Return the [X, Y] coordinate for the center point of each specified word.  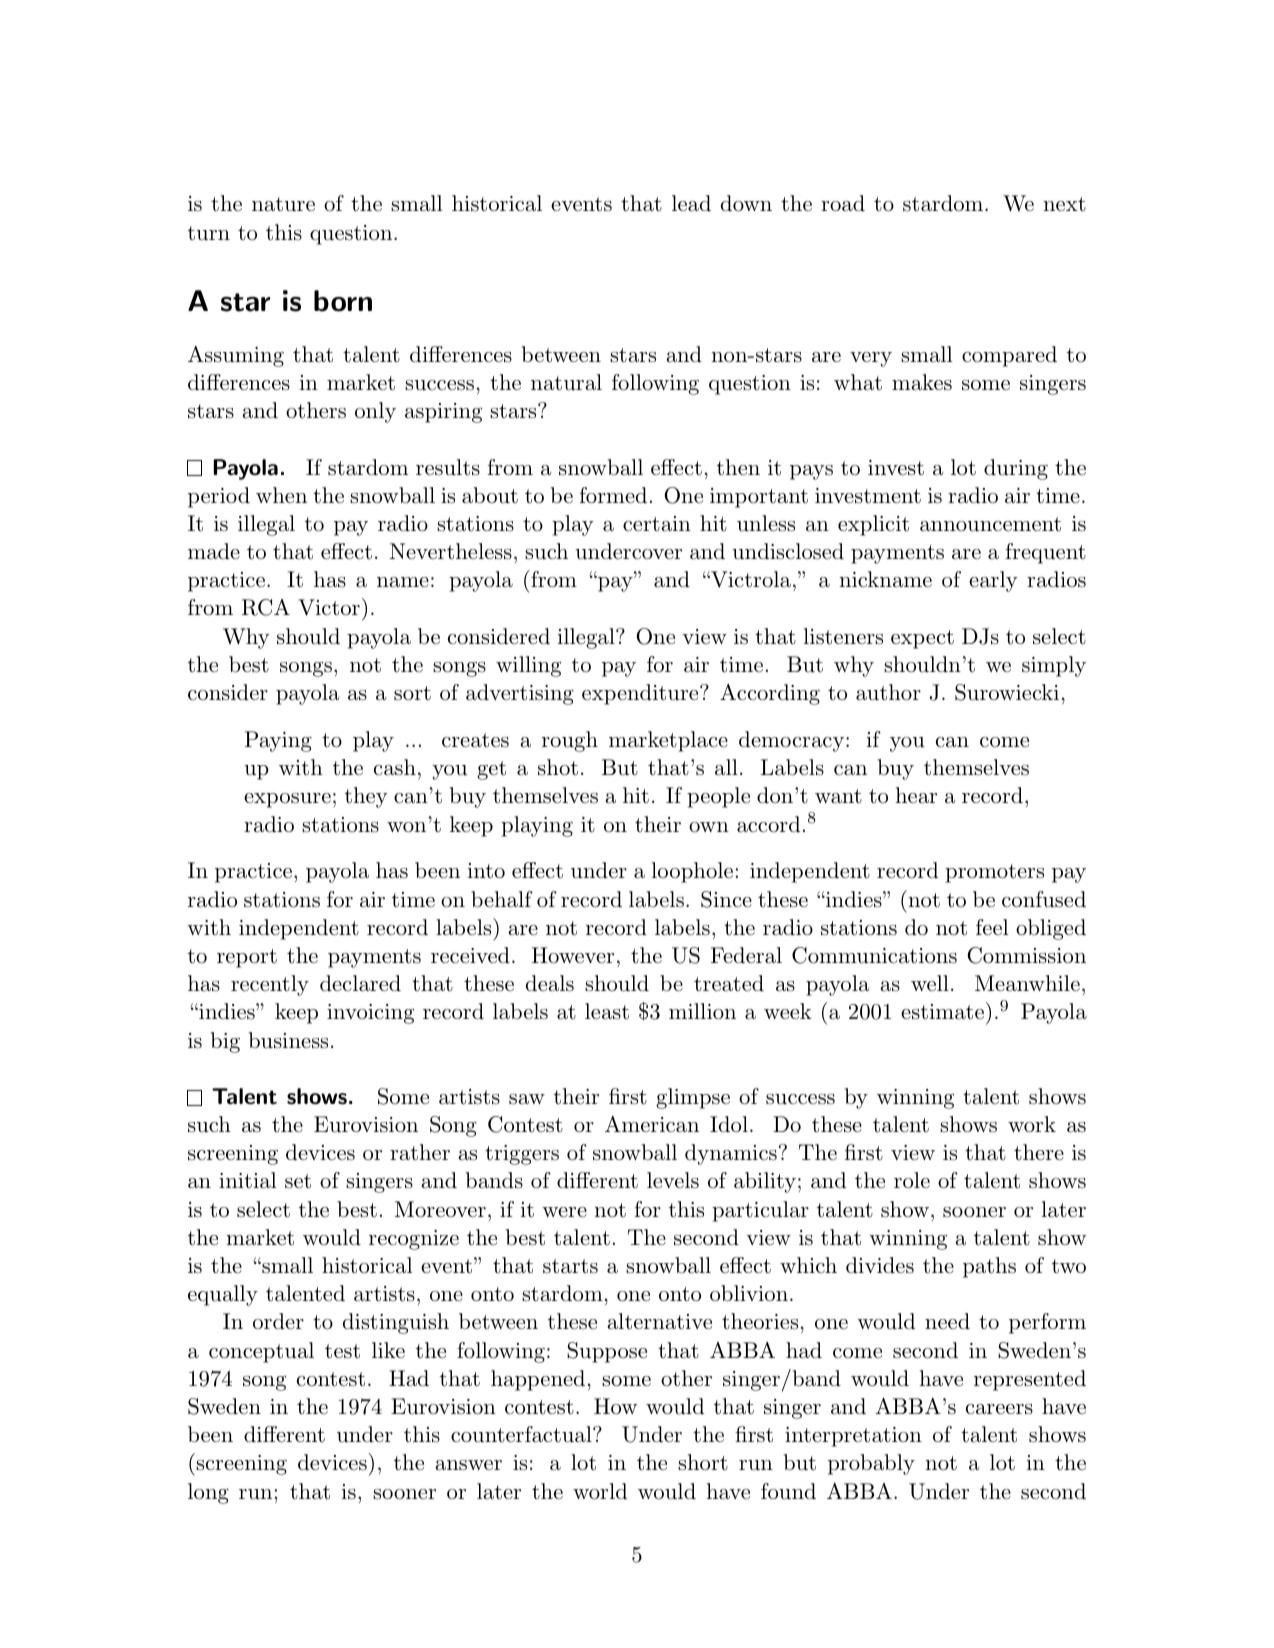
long [208, 1493]
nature [283, 204]
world [600, 1491]
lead [691, 203]
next [1064, 204]
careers [999, 1409]
